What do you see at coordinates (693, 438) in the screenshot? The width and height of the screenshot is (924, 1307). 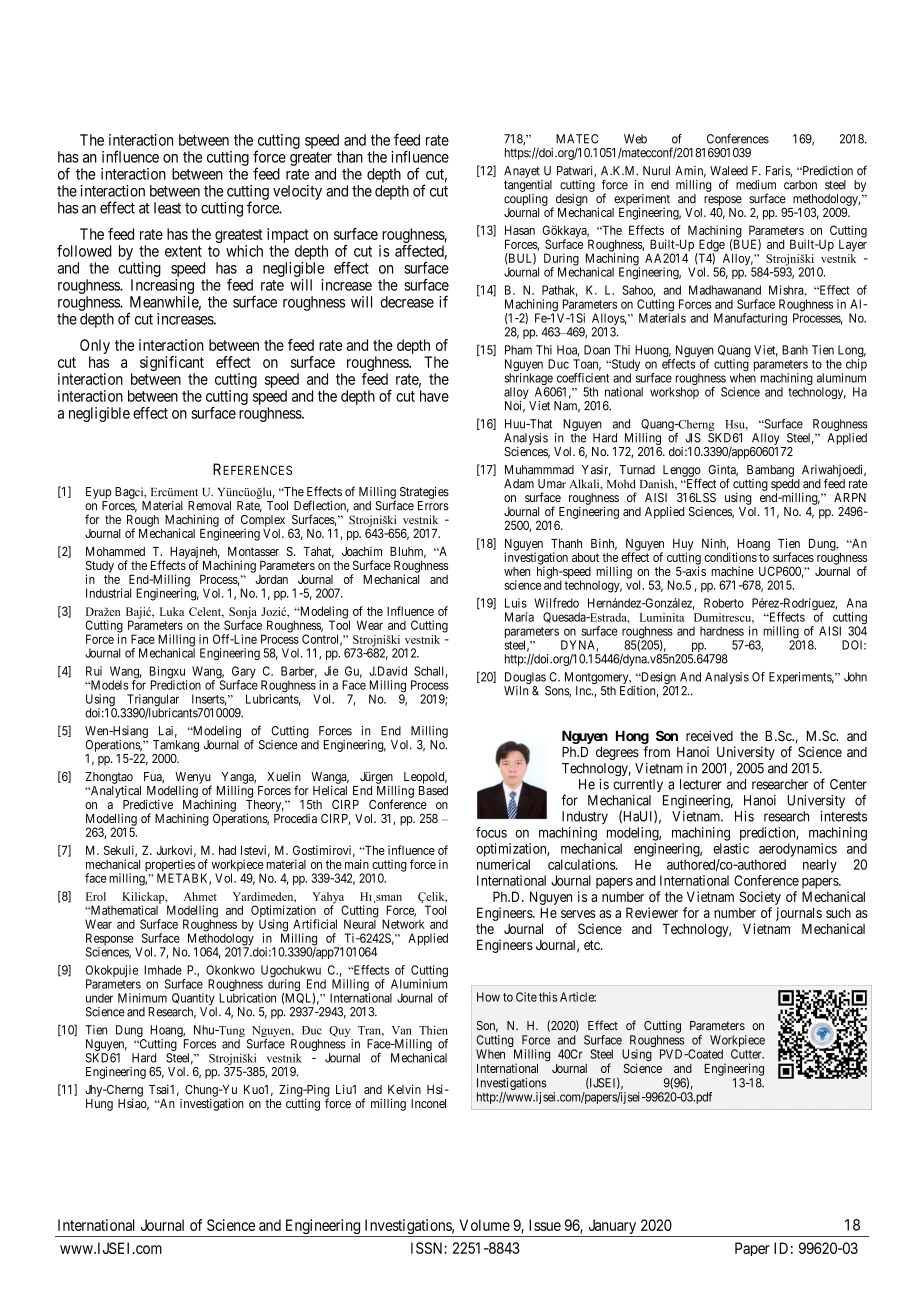 I see `JIS` at bounding box center [693, 438].
